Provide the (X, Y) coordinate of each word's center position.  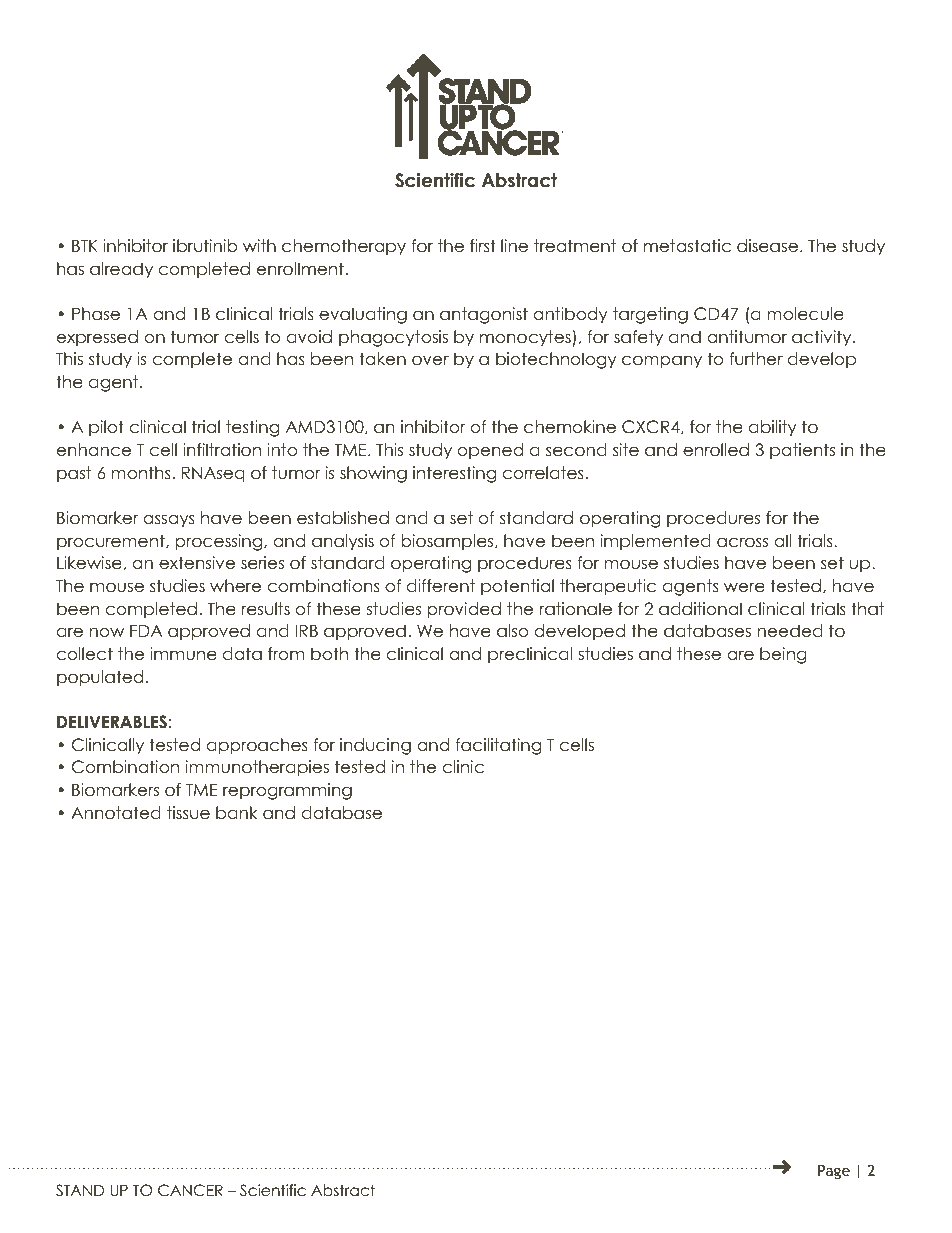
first (483, 246)
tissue (188, 813)
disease (767, 246)
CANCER (190, 1190)
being (783, 655)
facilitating (498, 746)
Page (834, 1171)
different (441, 586)
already (121, 270)
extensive (197, 563)
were (744, 587)
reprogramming (287, 791)
